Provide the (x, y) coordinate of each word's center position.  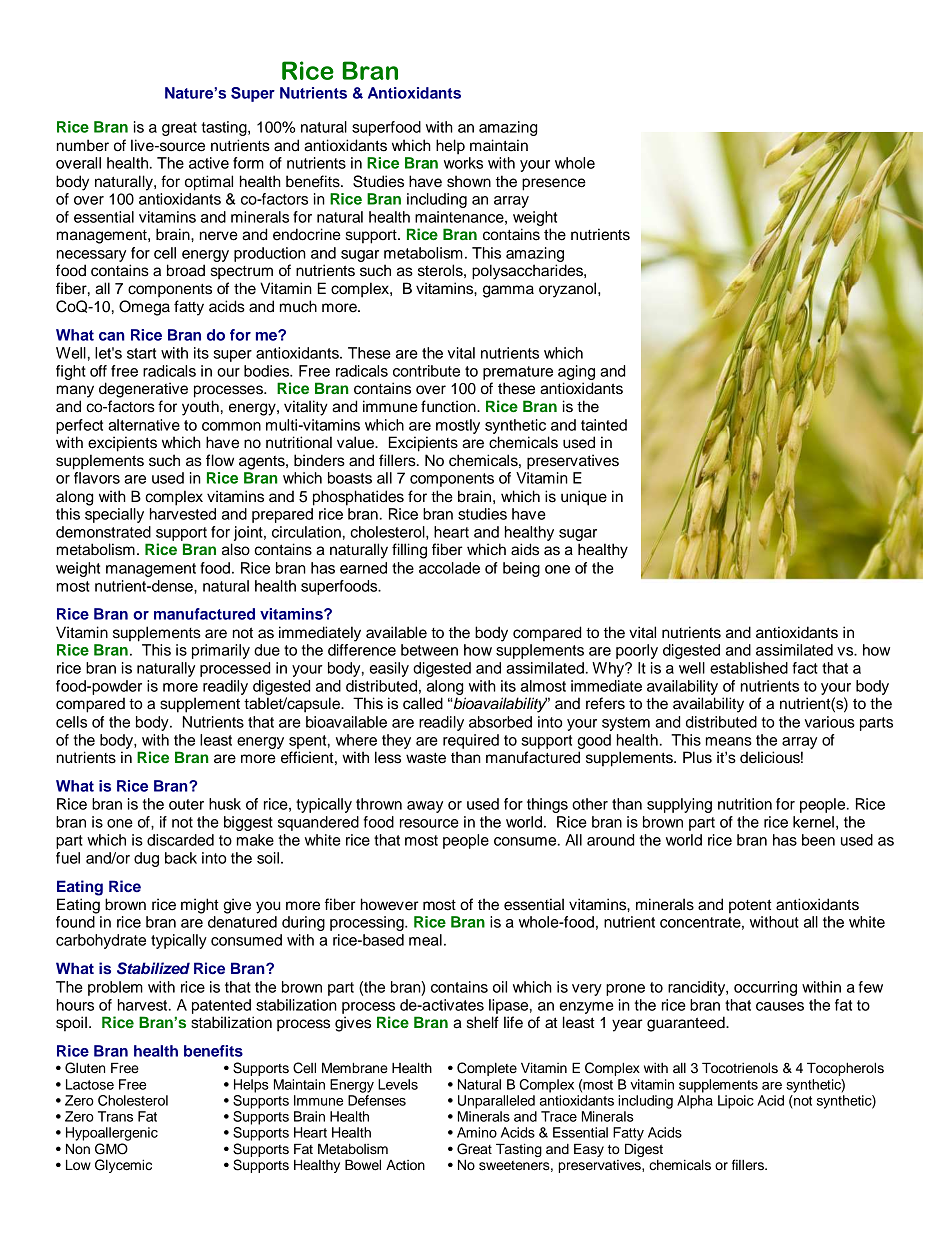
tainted (604, 425)
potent (750, 906)
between (429, 650)
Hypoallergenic (112, 1134)
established (749, 668)
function (449, 406)
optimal (209, 183)
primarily (221, 651)
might (200, 906)
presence (554, 184)
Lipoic (736, 1102)
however (390, 904)
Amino (477, 1132)
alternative (144, 425)
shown (469, 181)
